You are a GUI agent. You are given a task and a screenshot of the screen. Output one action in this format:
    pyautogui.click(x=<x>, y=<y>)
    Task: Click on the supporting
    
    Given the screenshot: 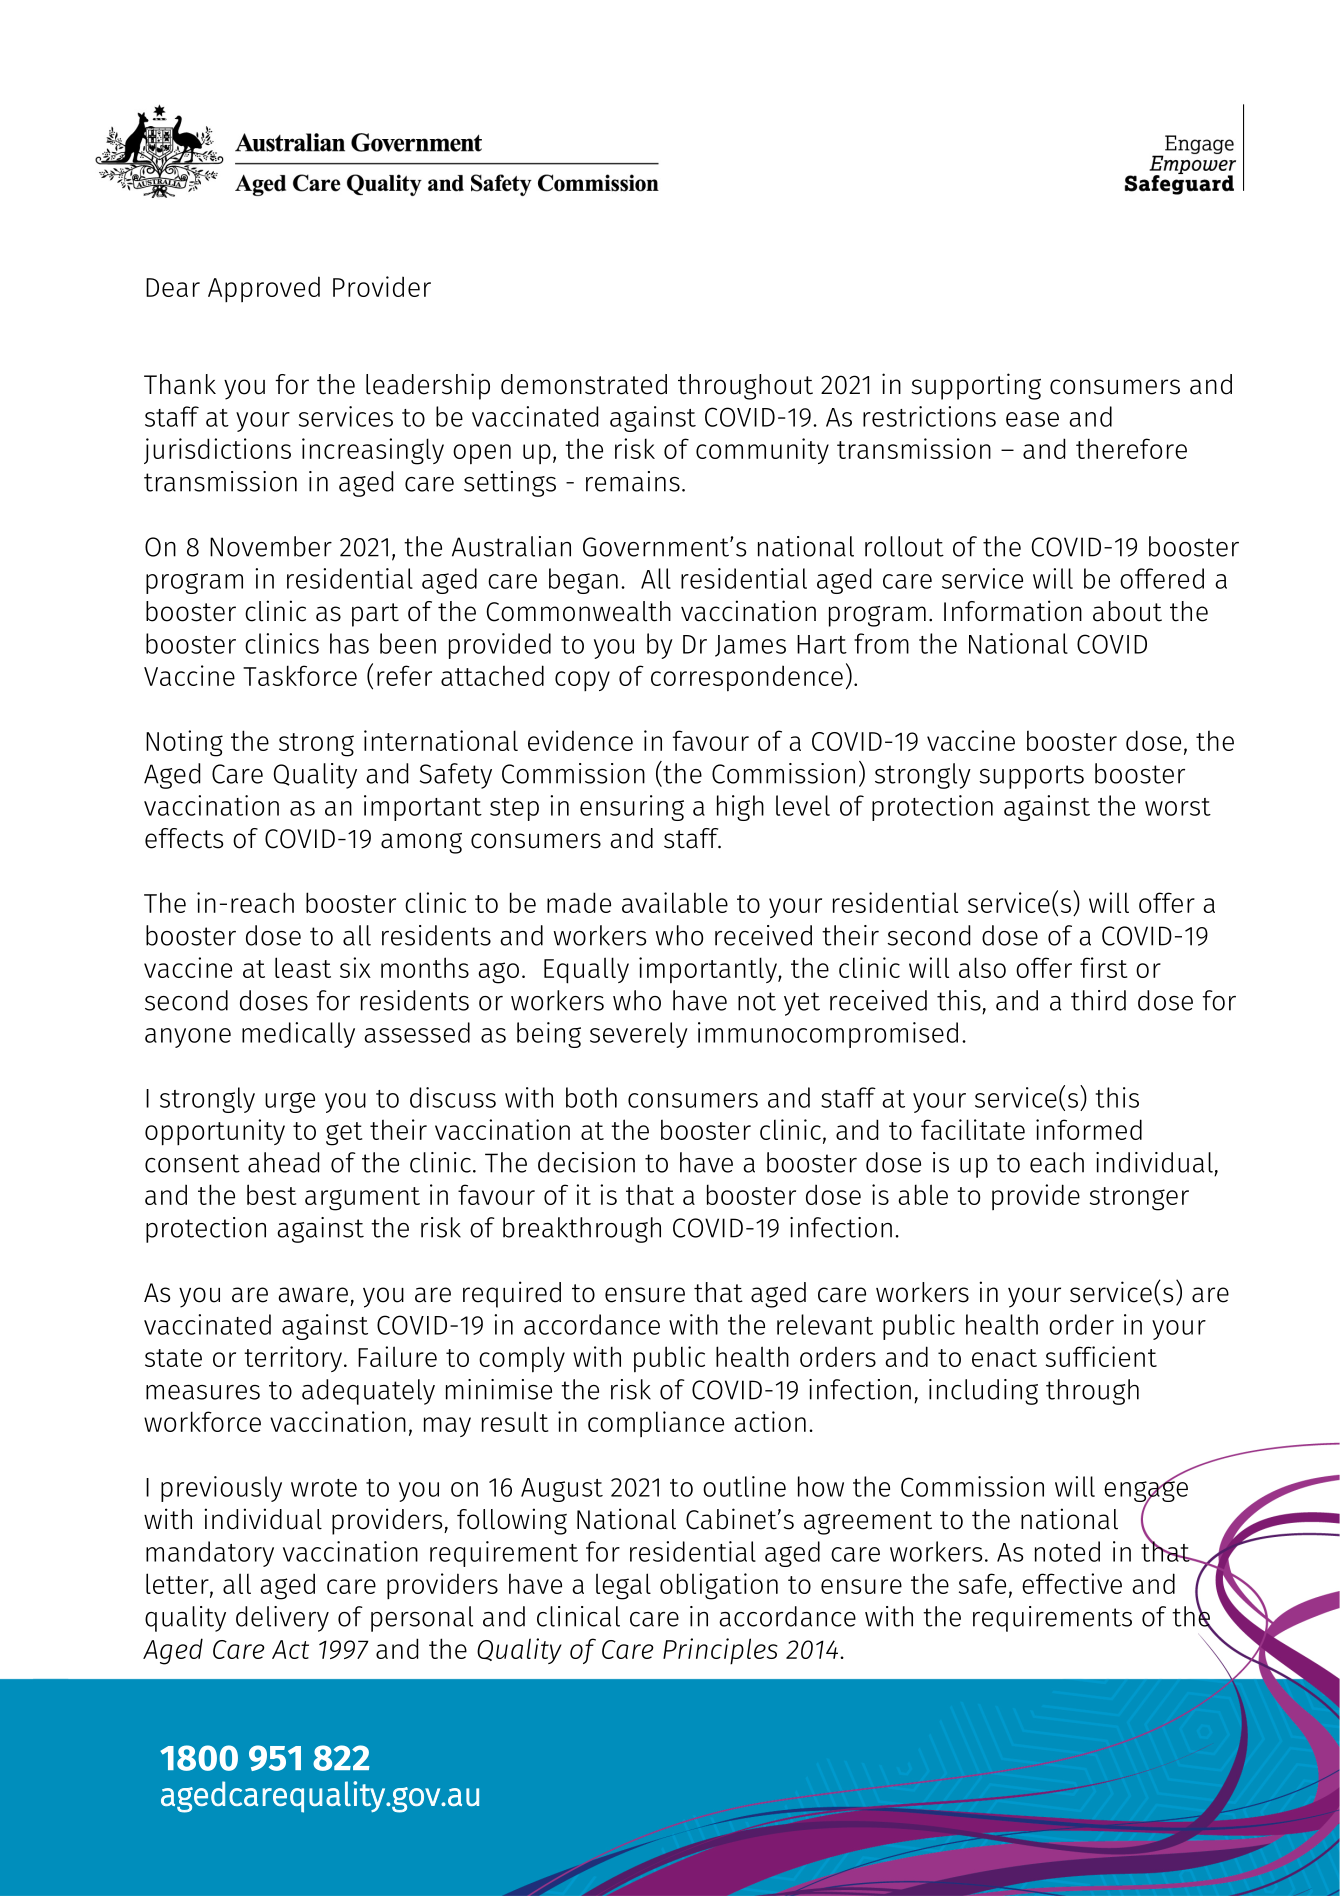 What is the action you would take?
    pyautogui.click(x=976, y=386)
